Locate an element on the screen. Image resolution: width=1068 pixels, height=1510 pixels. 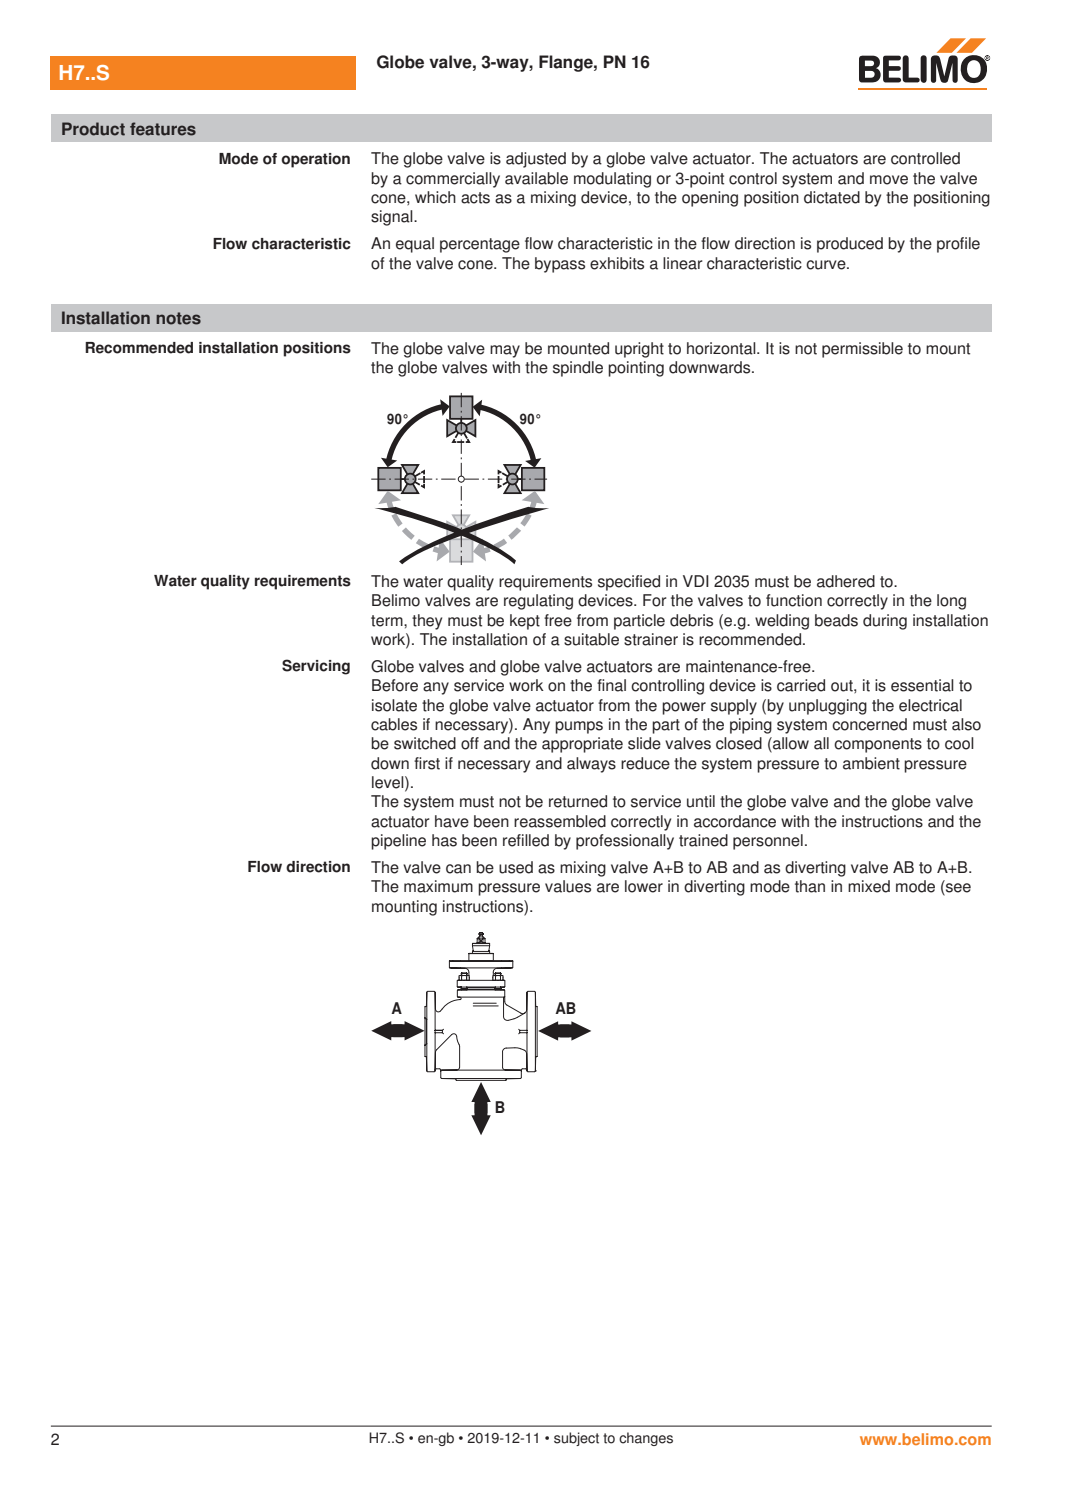
features is located at coordinates (163, 129).
